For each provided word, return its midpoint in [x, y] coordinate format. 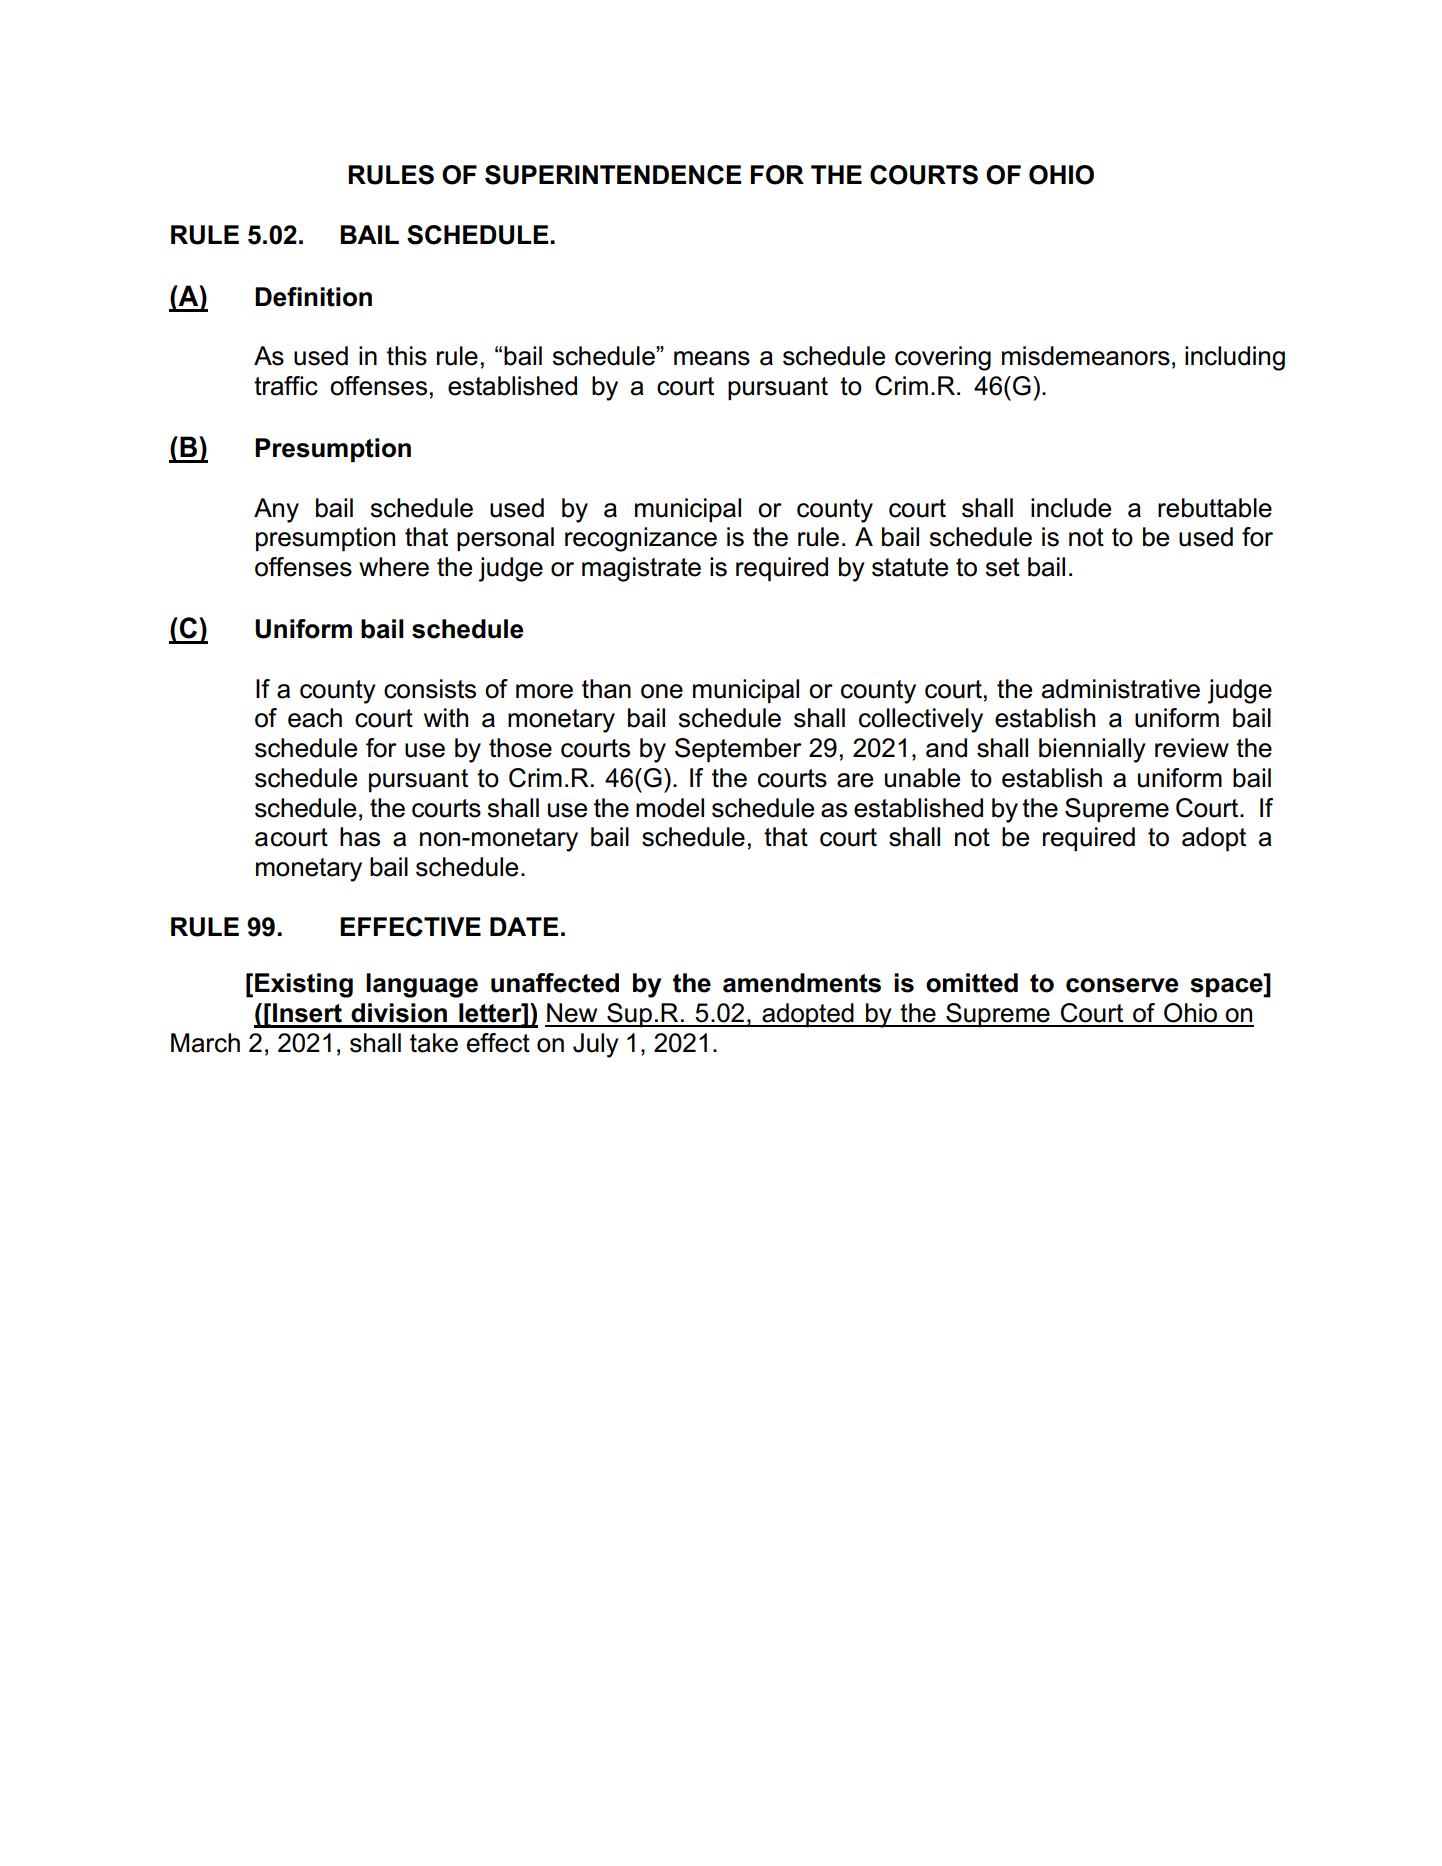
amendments [802, 983]
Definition [313, 297]
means [712, 358]
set [1003, 567]
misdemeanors [1086, 356]
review [1192, 748]
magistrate [641, 569]
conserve [1122, 985]
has [360, 837]
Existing [304, 985]
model [670, 808]
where [394, 567]
